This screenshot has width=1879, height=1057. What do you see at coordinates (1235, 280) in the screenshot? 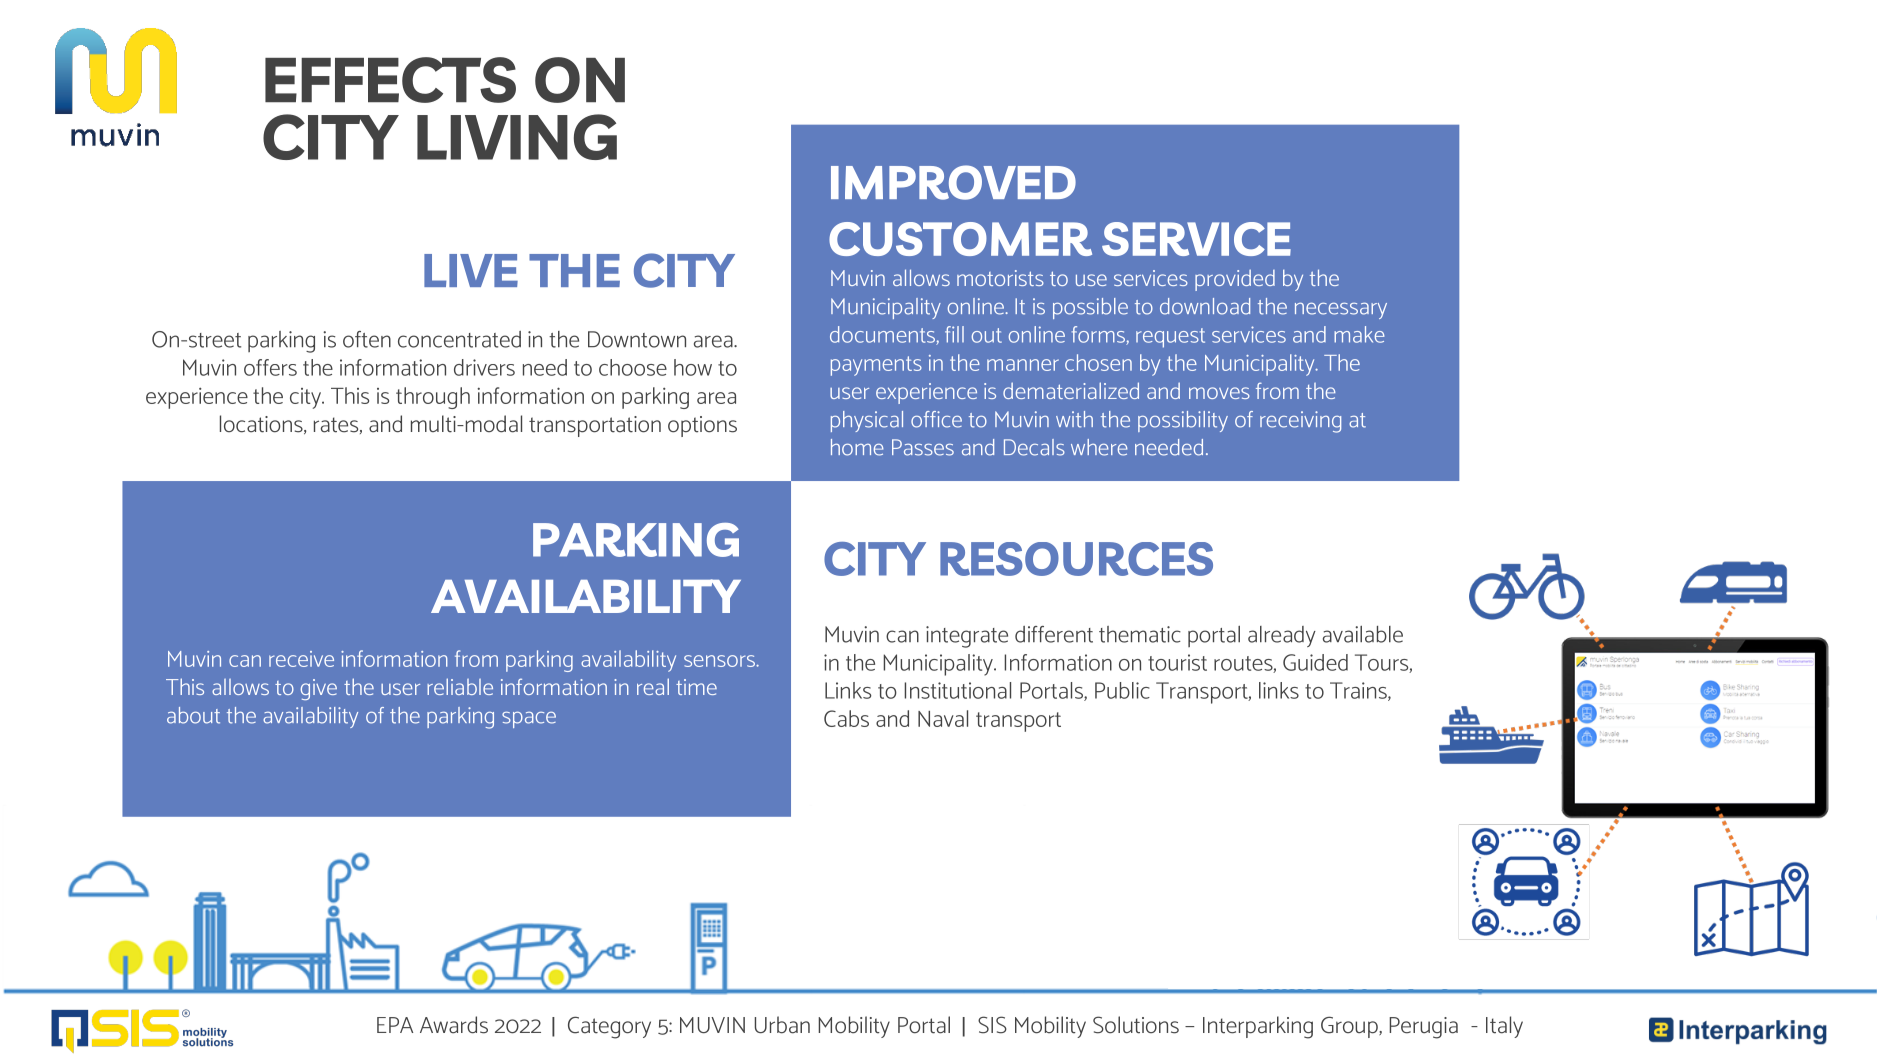
I see `provided` at bounding box center [1235, 280].
